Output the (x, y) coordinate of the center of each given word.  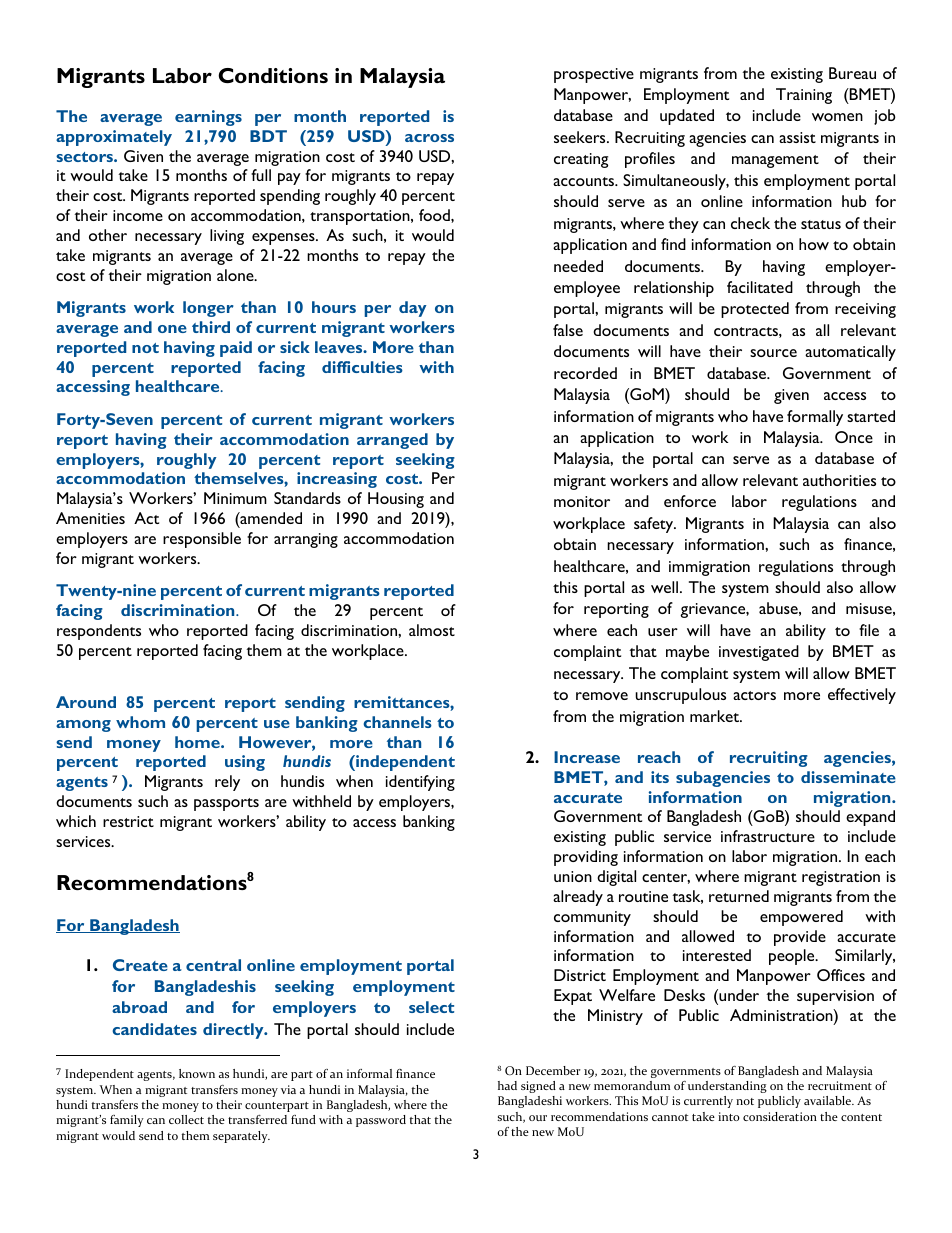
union (573, 876)
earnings (208, 118)
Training (804, 96)
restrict (128, 821)
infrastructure (768, 836)
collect (186, 1119)
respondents (99, 632)
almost (432, 630)
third (211, 327)
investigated (759, 653)
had (507, 1085)
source (773, 353)
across (429, 138)
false (568, 330)
